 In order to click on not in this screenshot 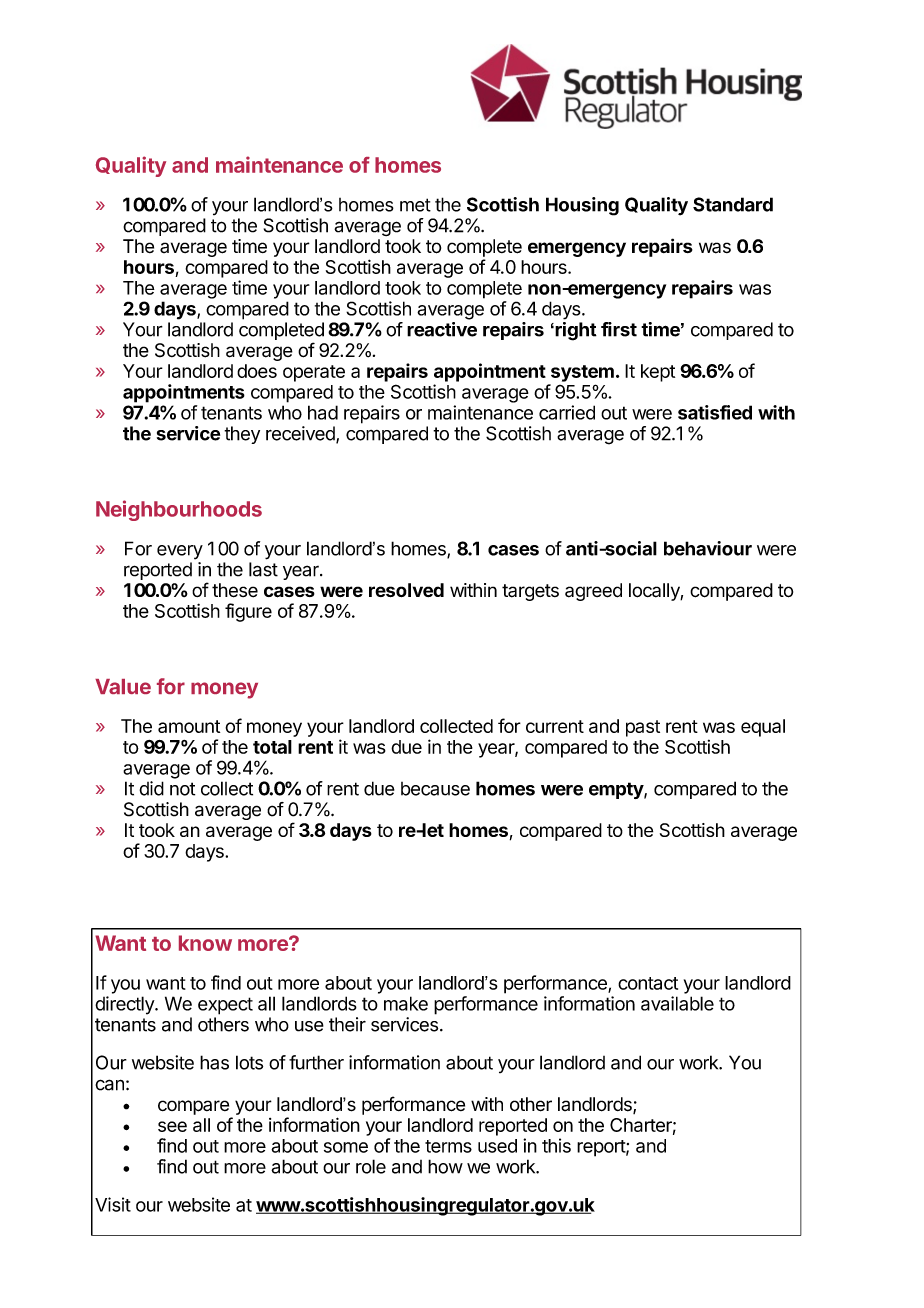, I will do `click(182, 789)`.
